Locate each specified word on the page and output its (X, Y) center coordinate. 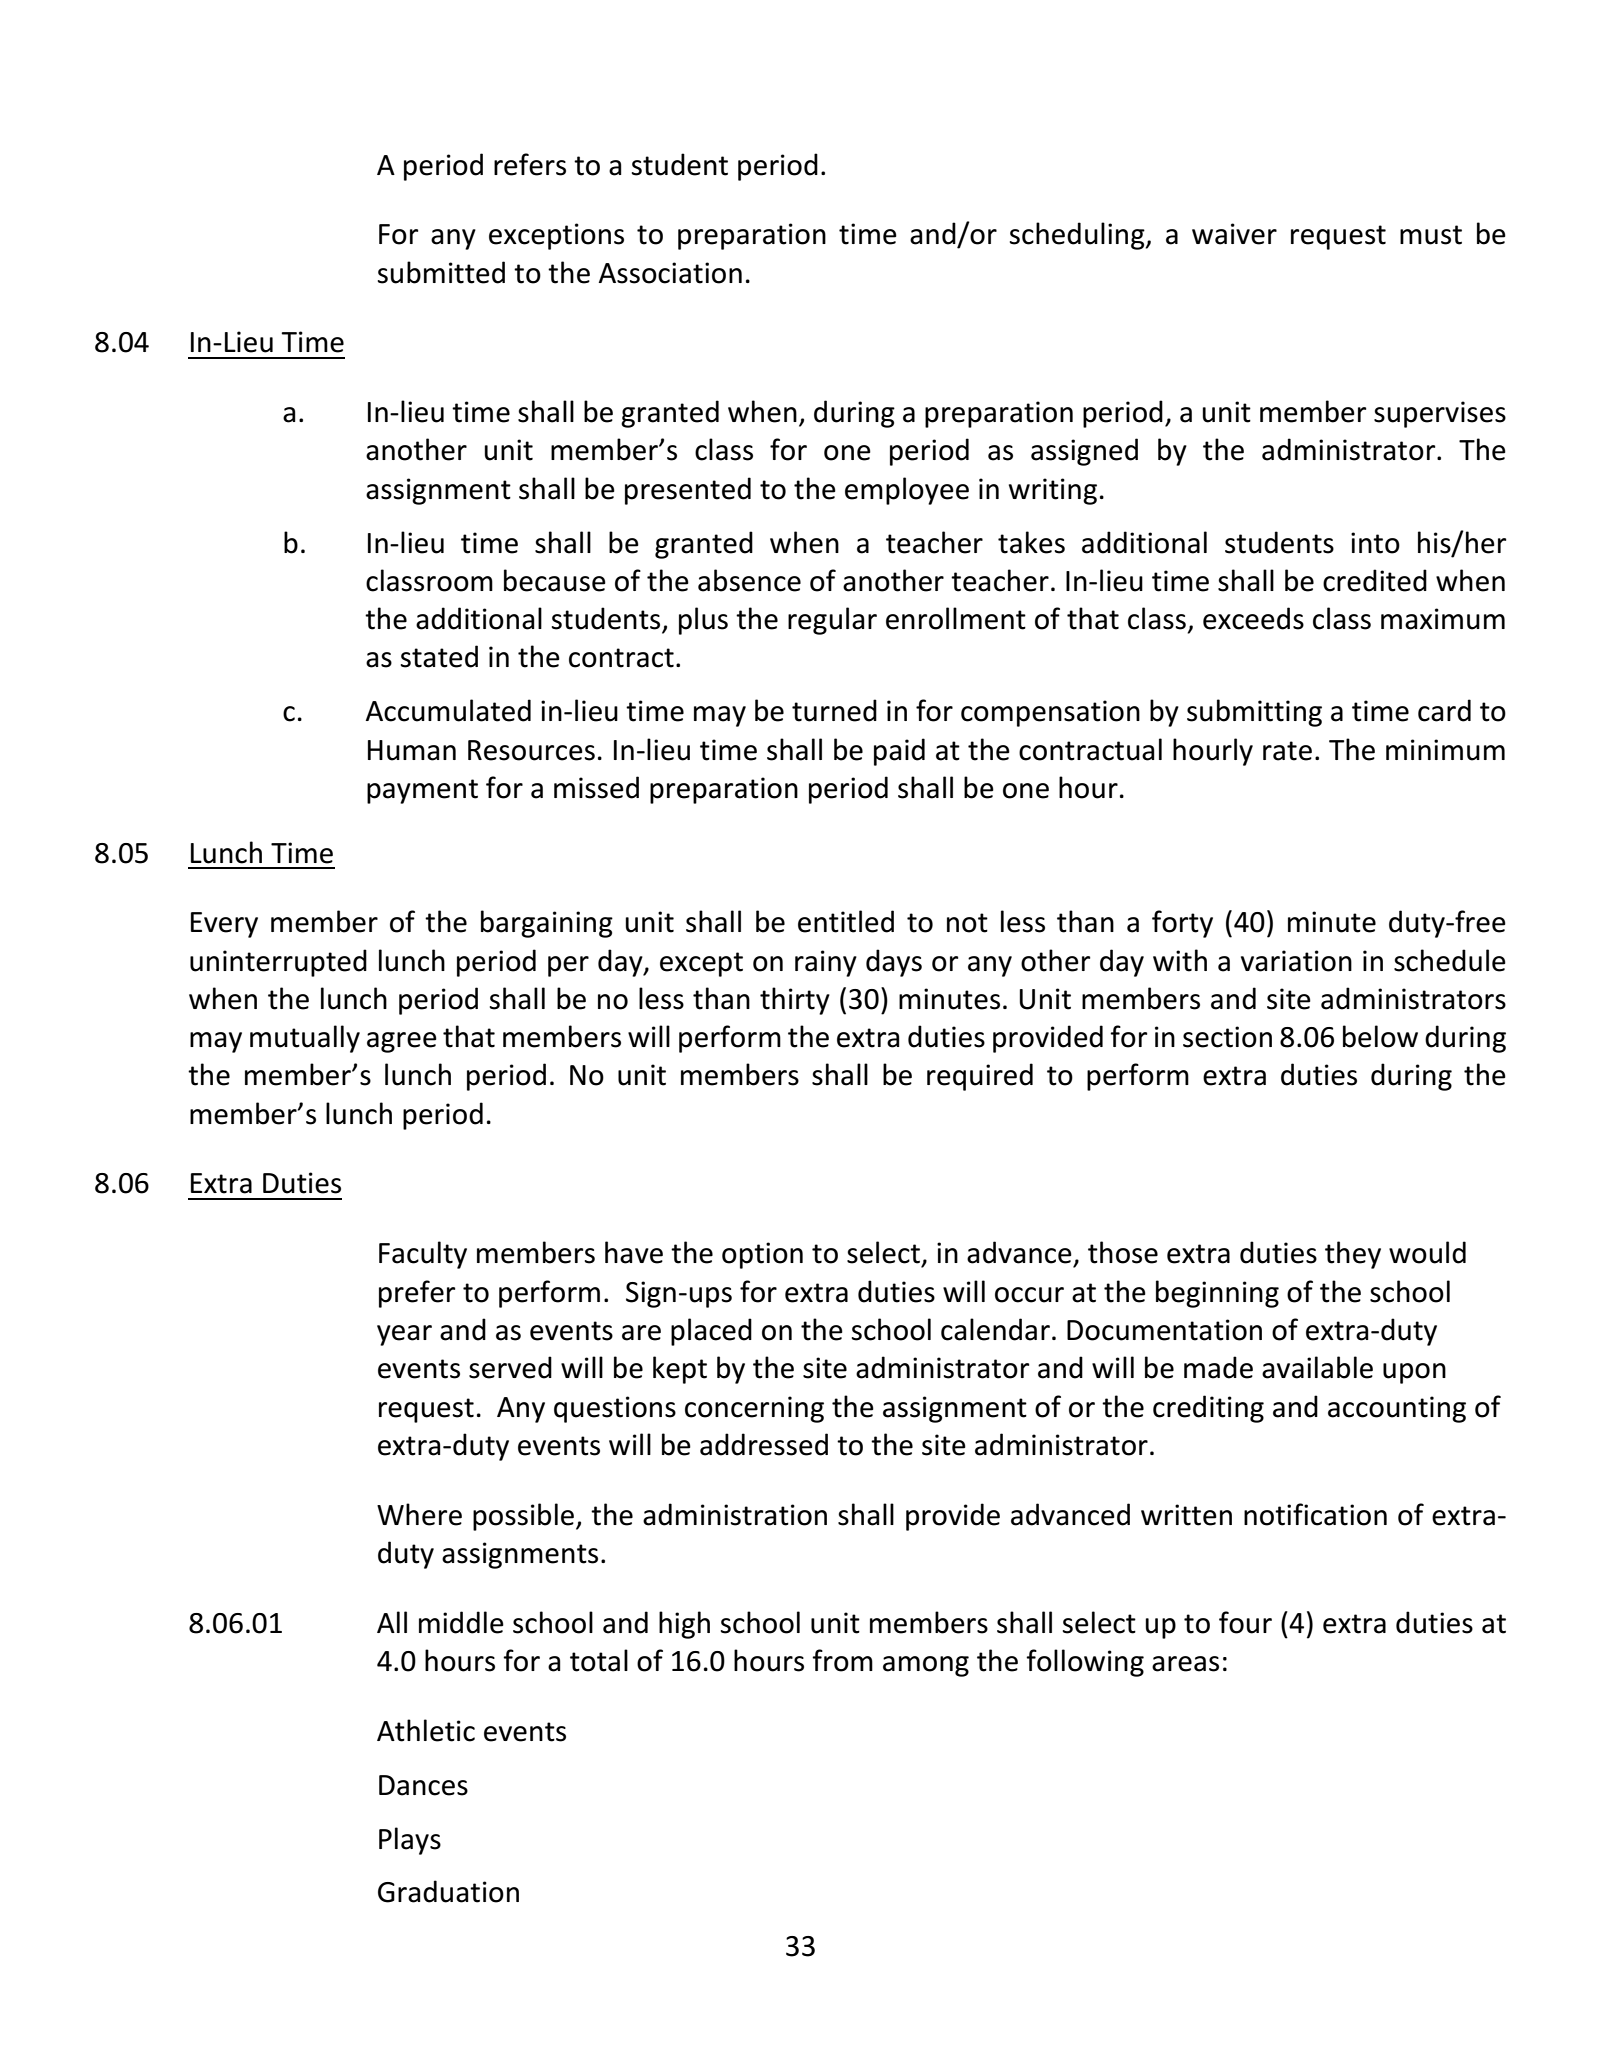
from (842, 1660)
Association (670, 273)
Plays (410, 1841)
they (1353, 1255)
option (762, 1255)
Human (412, 750)
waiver (1234, 234)
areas (1185, 1664)
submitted (441, 272)
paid (899, 752)
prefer (417, 1294)
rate (1287, 751)
